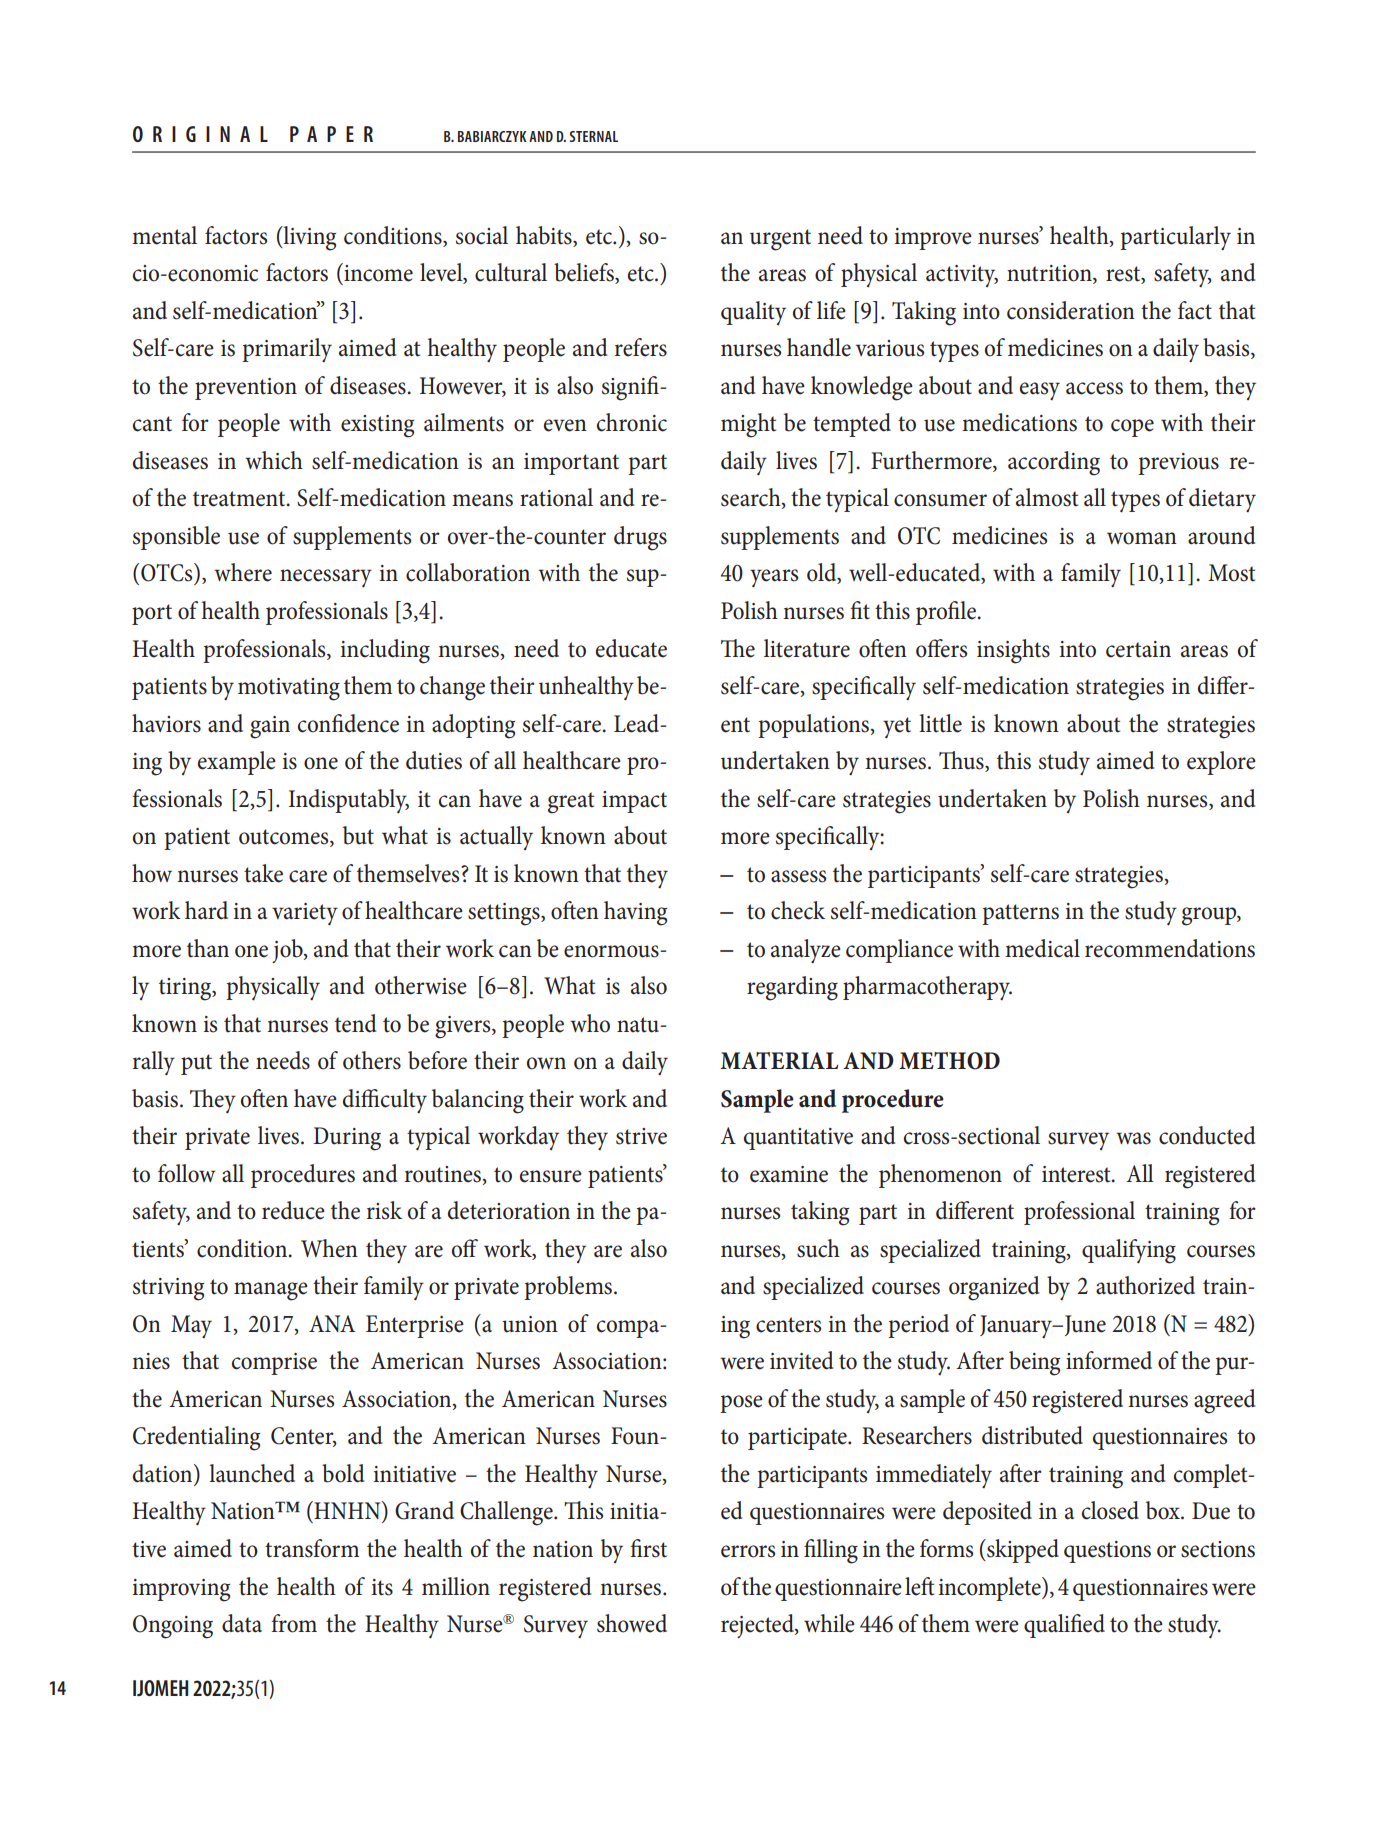  Describe the element at coordinates (1129, 1251) in the image. I see `qualifying` at that location.
